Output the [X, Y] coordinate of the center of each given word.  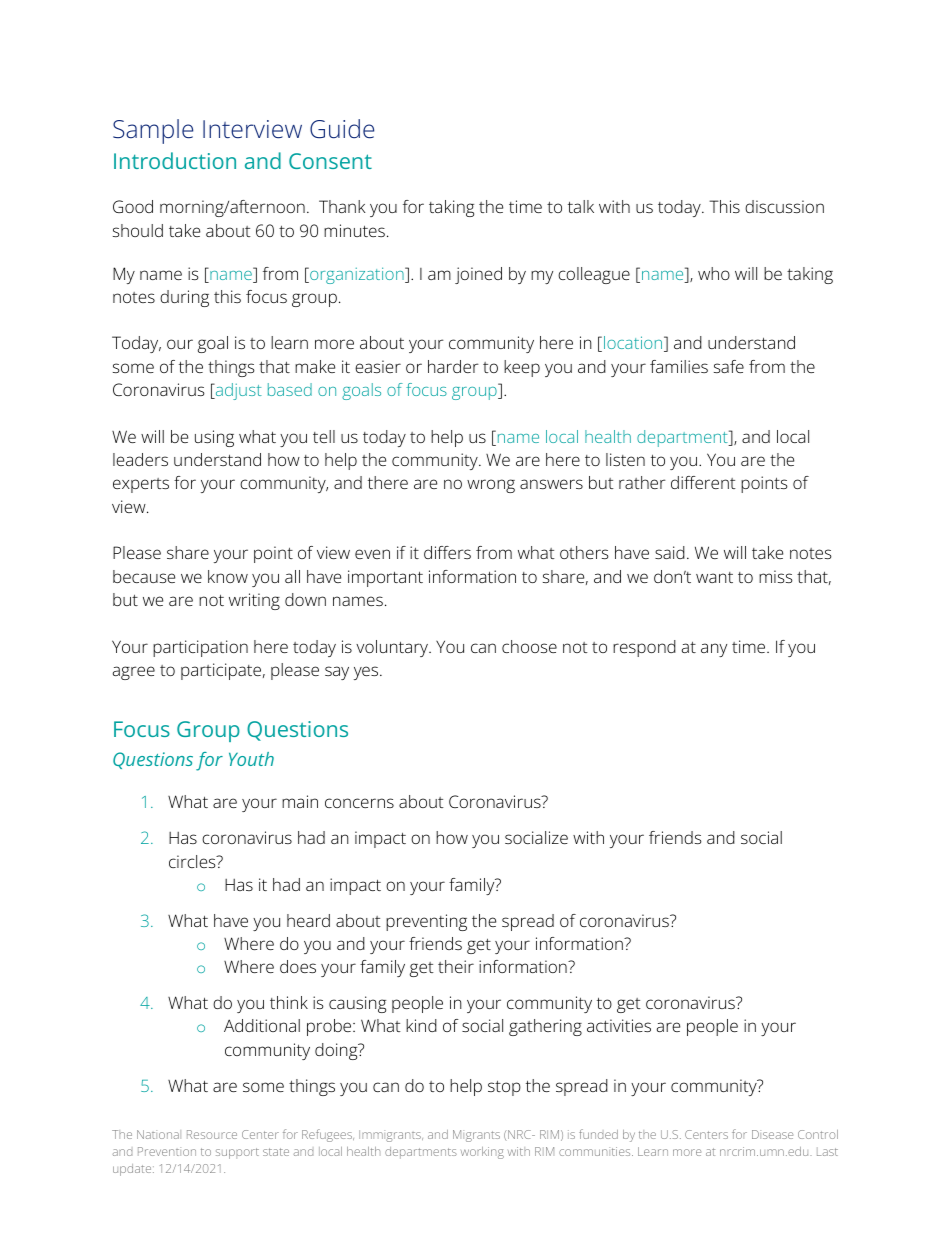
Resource [212, 1134]
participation [200, 648]
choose [529, 646]
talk [581, 206]
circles [193, 861]
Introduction [175, 160]
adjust [237, 391]
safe [729, 366]
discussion [784, 206]
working [482, 1153]
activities [619, 1025]
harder [453, 366]
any [714, 650]
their [456, 966]
